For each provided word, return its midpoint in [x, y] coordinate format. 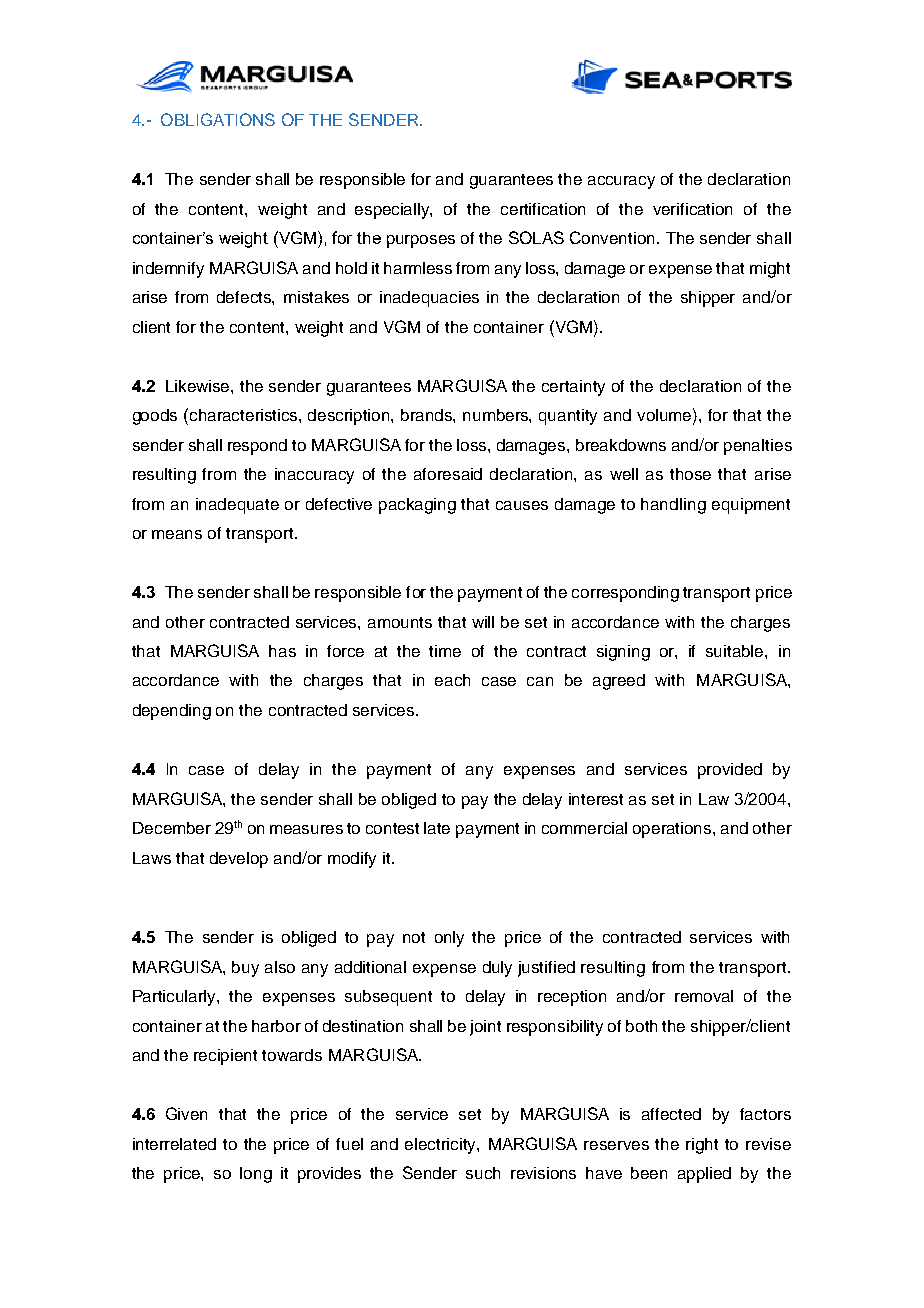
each [452, 680]
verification [692, 209]
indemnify [168, 270]
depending [172, 712]
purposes [421, 241]
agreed [619, 682]
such [483, 1173]
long [256, 1175]
